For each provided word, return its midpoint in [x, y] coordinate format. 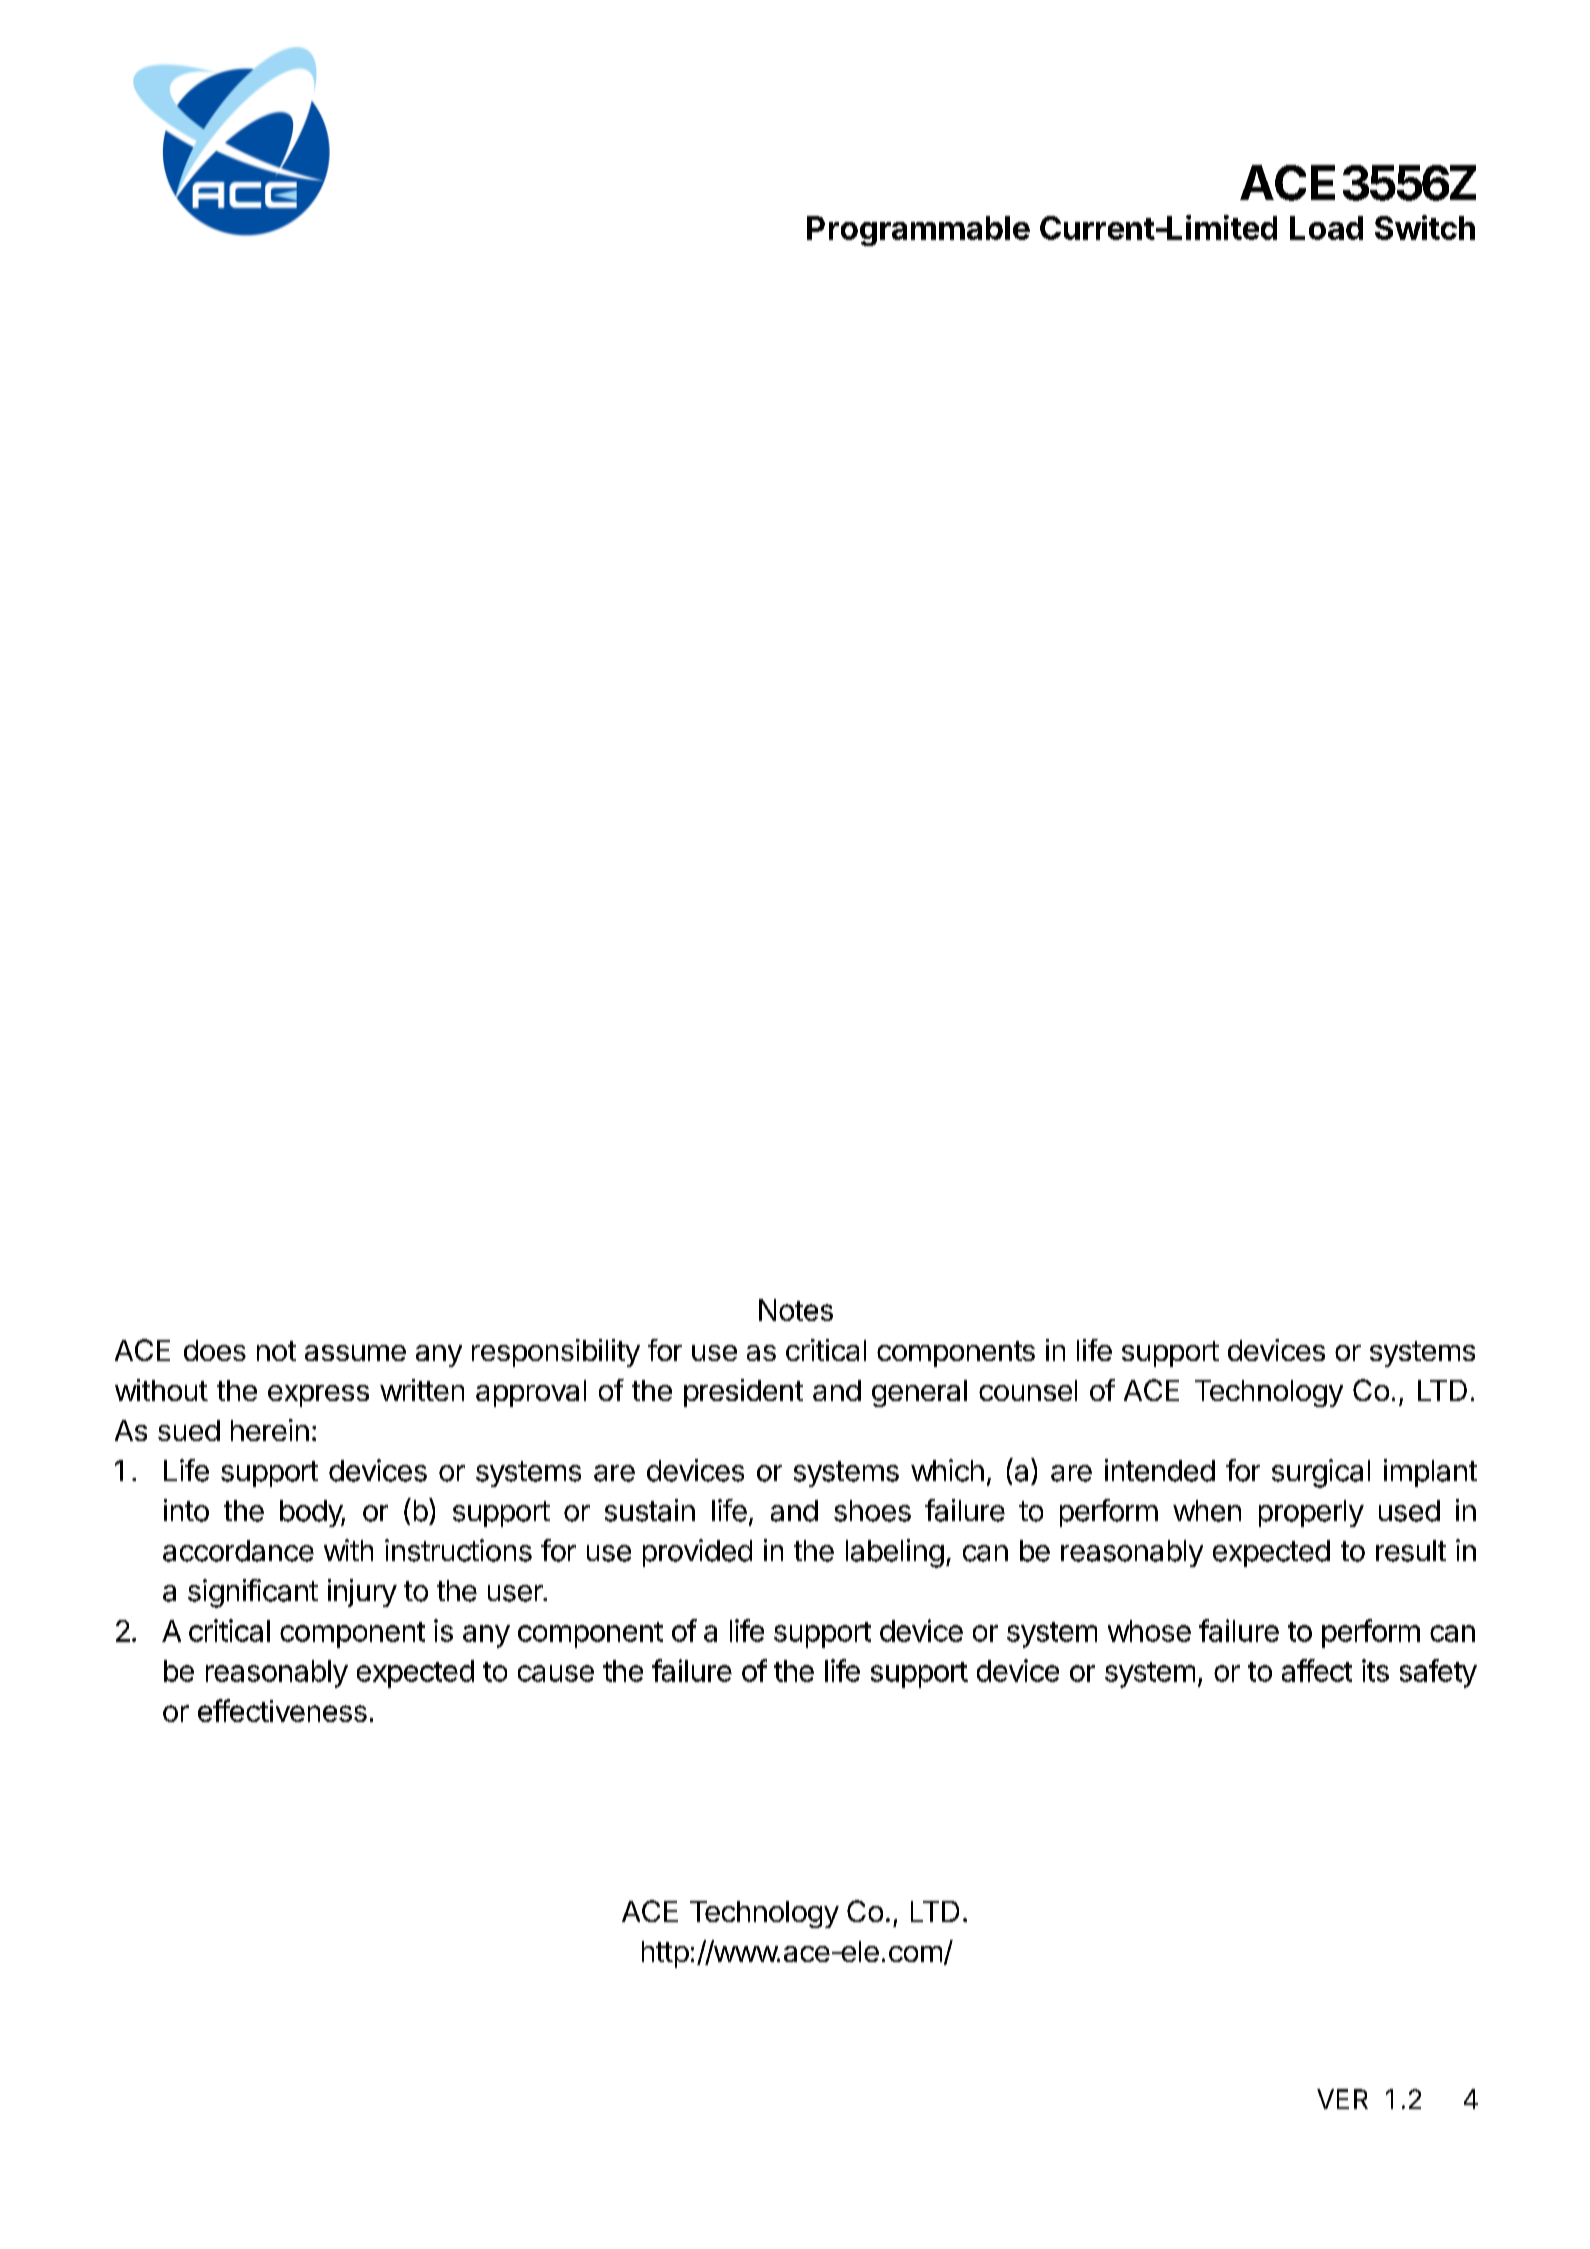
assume [355, 1353]
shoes [872, 1511]
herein [270, 1430]
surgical [1321, 1473]
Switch [1425, 227]
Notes [796, 1310]
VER [1342, 2099]
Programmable [918, 231]
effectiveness [282, 1710]
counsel [1028, 1390]
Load [1326, 228]
